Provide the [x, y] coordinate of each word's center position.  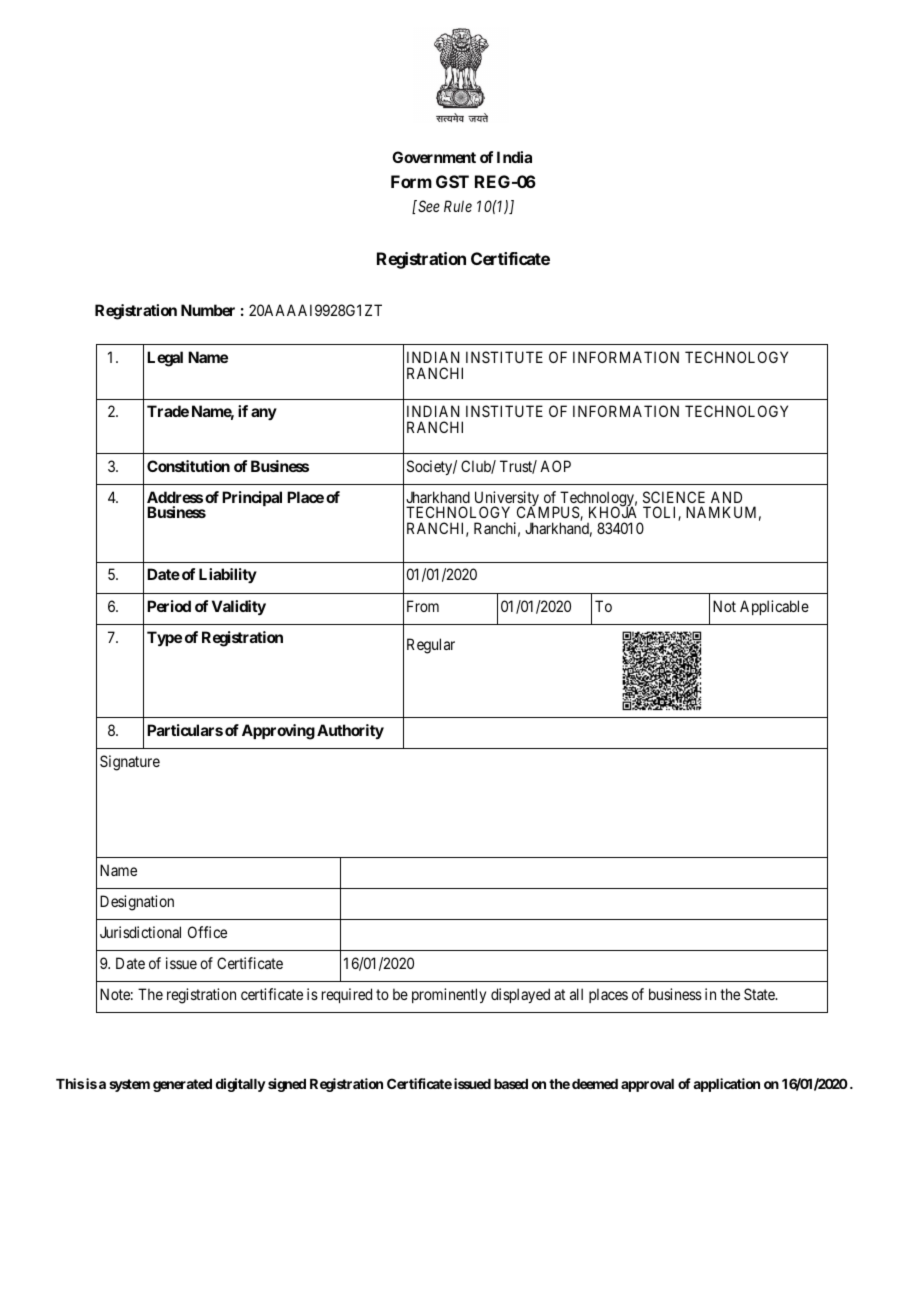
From [423, 606]
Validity [239, 608]
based [511, 1084]
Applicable [774, 607]
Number [208, 310]
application [726, 1085]
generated [182, 1085]
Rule [458, 206]
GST [452, 181]
